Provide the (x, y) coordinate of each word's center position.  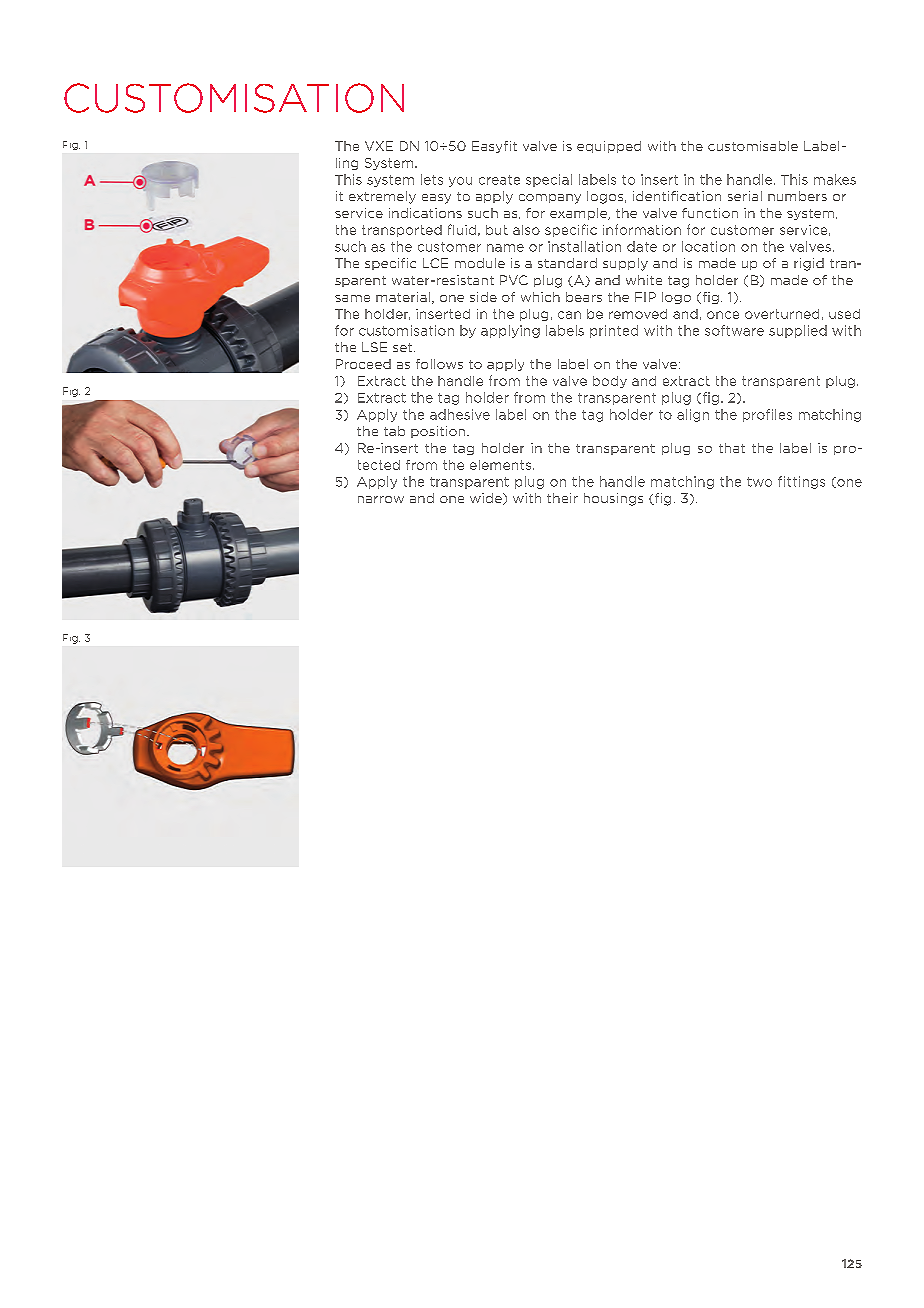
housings (613, 499)
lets (432, 179)
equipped (609, 147)
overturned (782, 314)
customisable (753, 146)
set (404, 347)
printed (614, 331)
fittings (801, 482)
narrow (381, 499)
